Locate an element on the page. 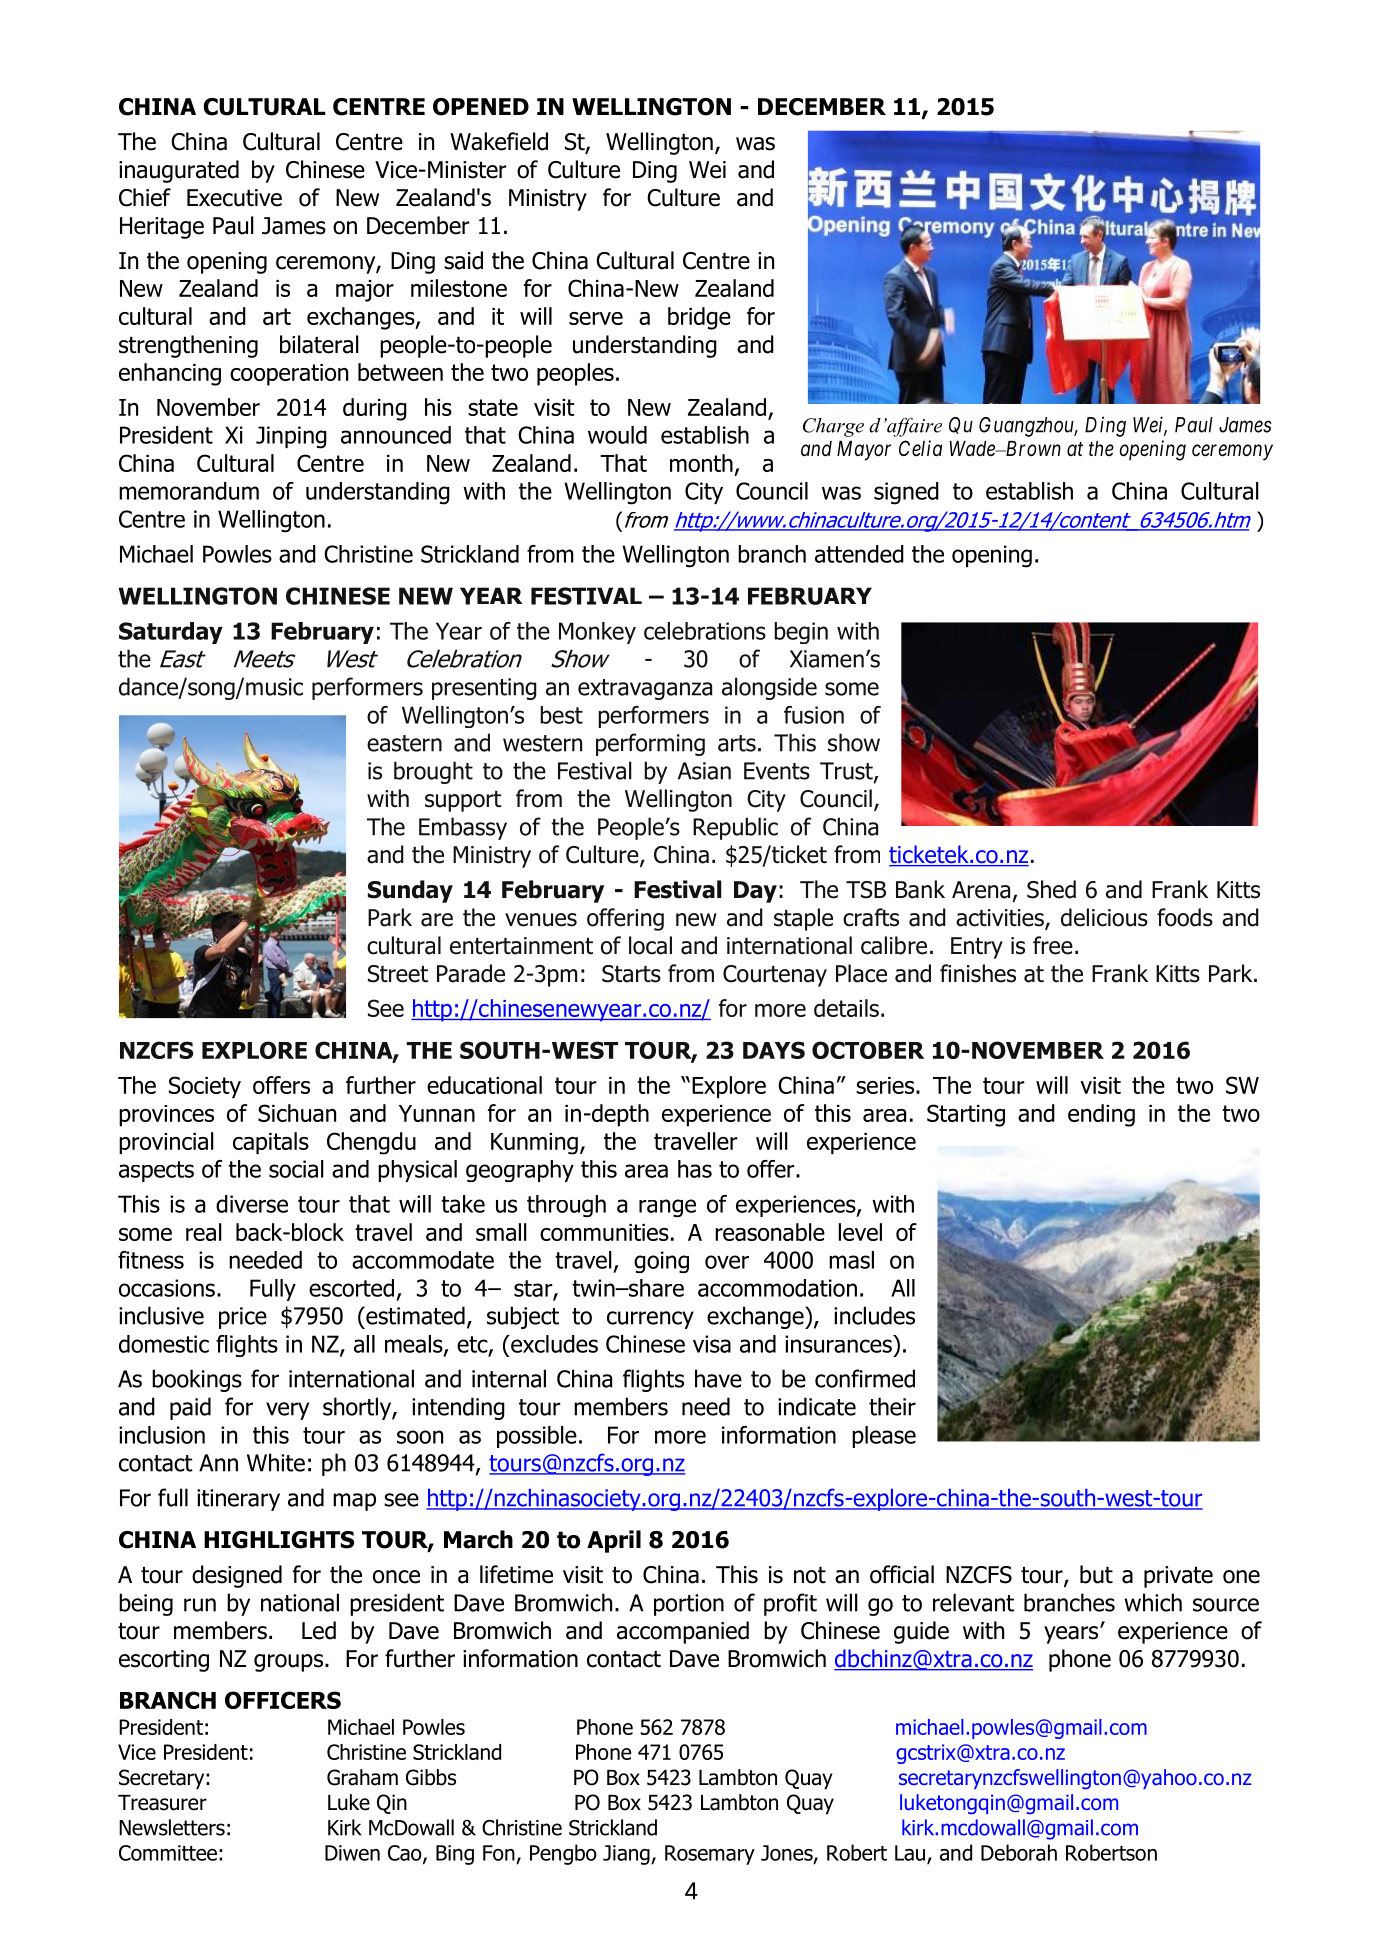  Wakefield is located at coordinates (499, 141).
